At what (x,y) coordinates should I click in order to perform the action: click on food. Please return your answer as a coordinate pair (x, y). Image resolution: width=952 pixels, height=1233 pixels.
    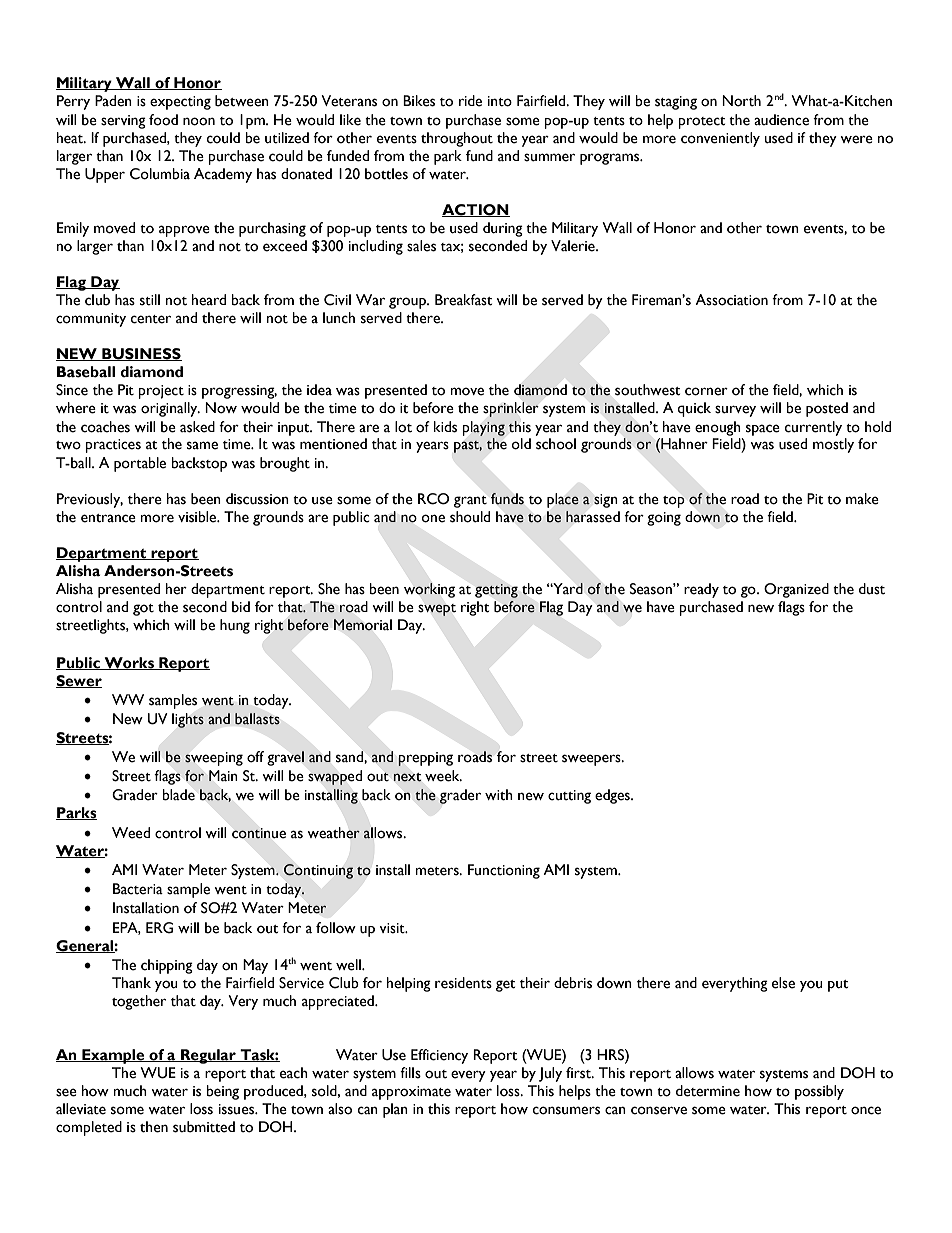
    Looking at the image, I should click on (163, 120).
